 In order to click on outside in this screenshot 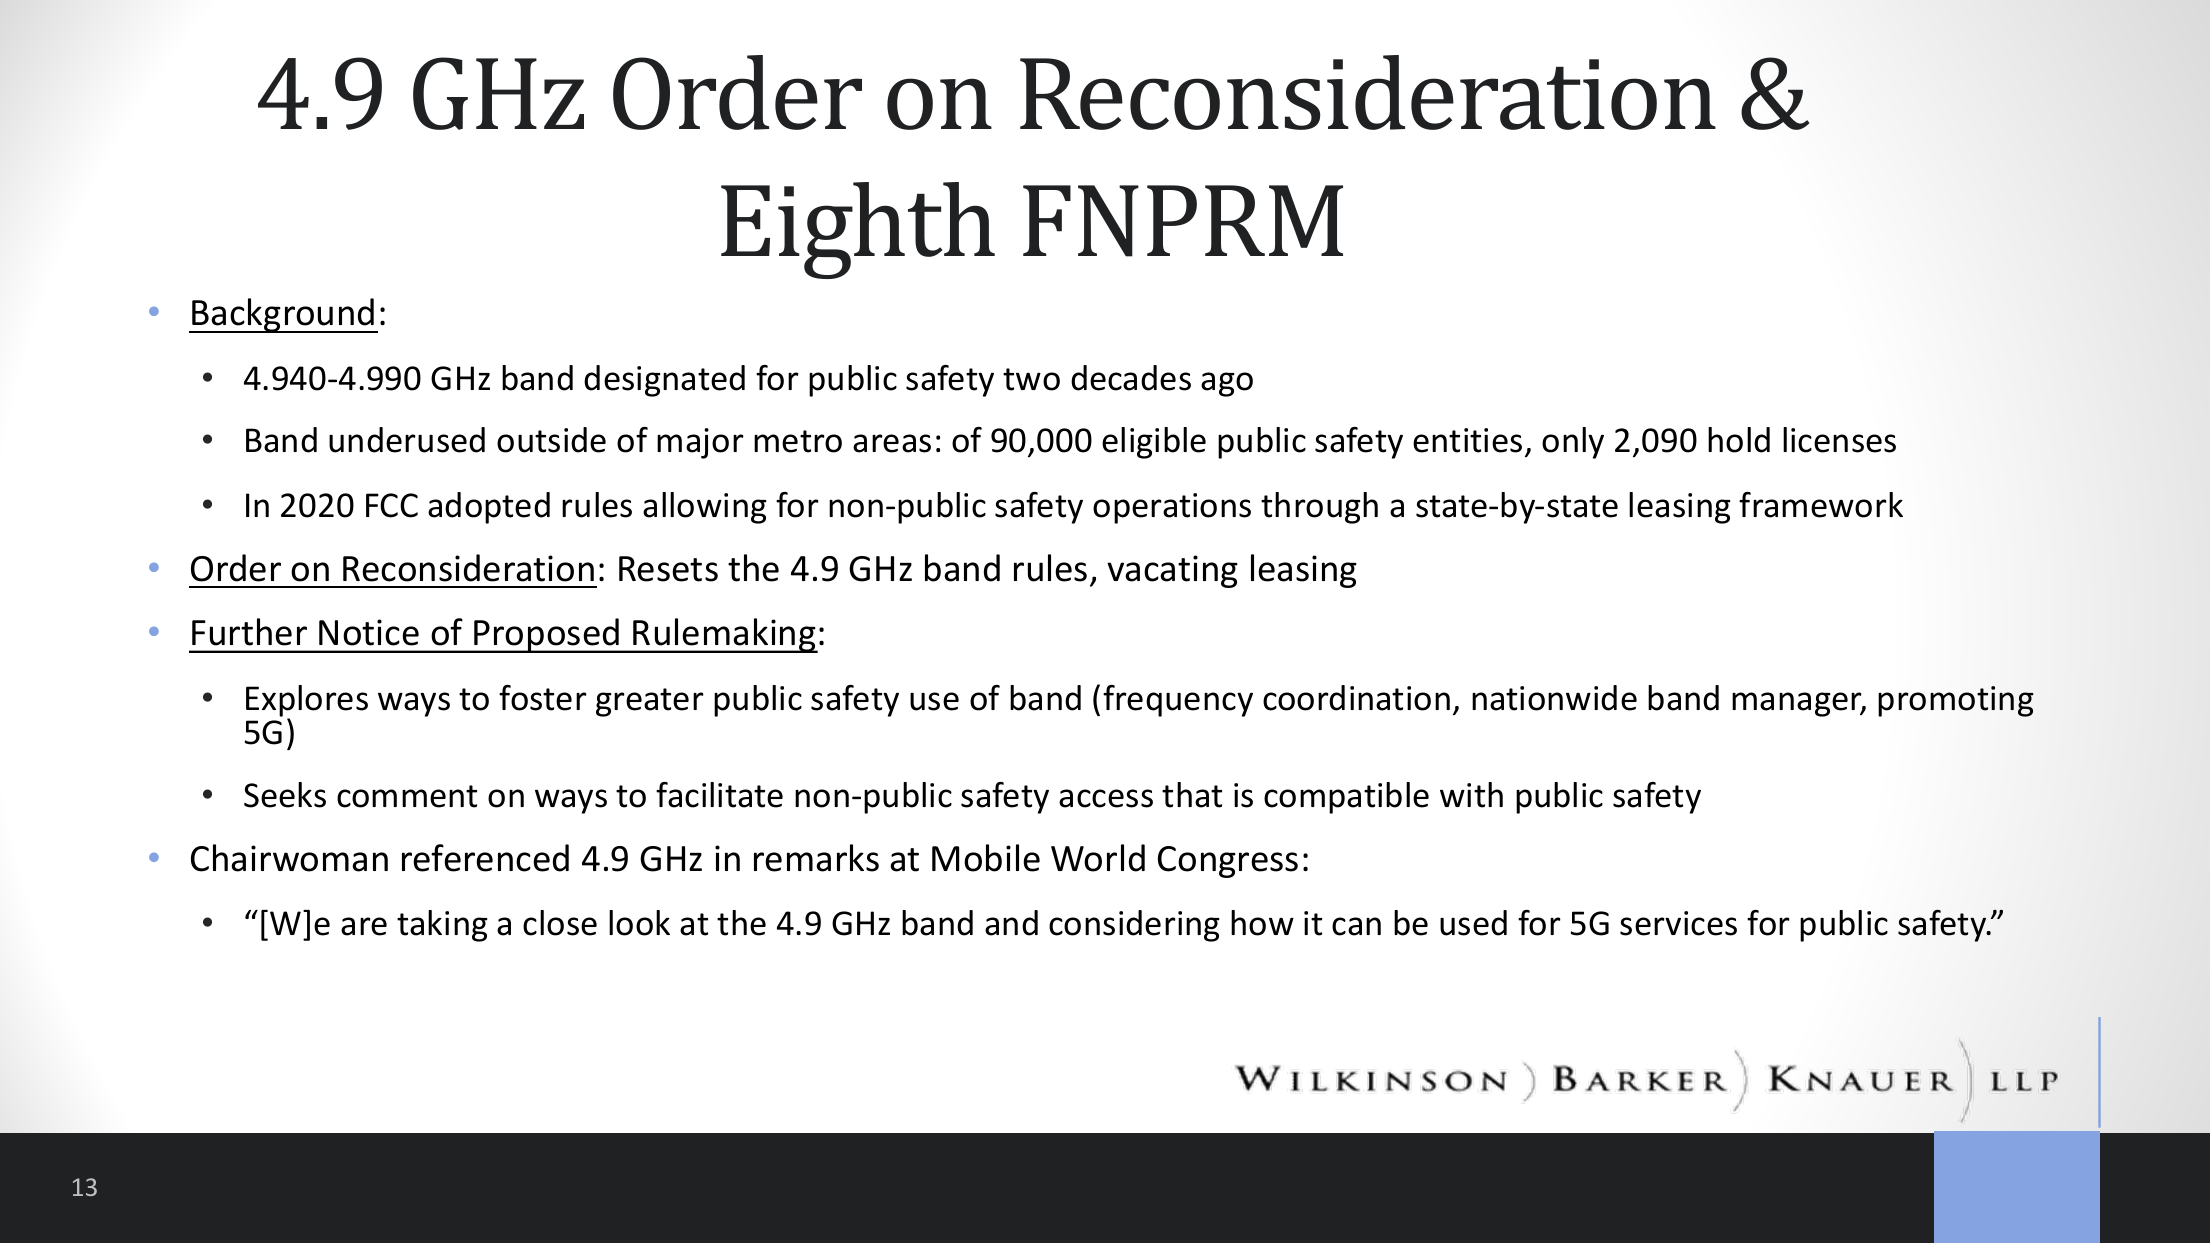, I will do `click(551, 440)`.
